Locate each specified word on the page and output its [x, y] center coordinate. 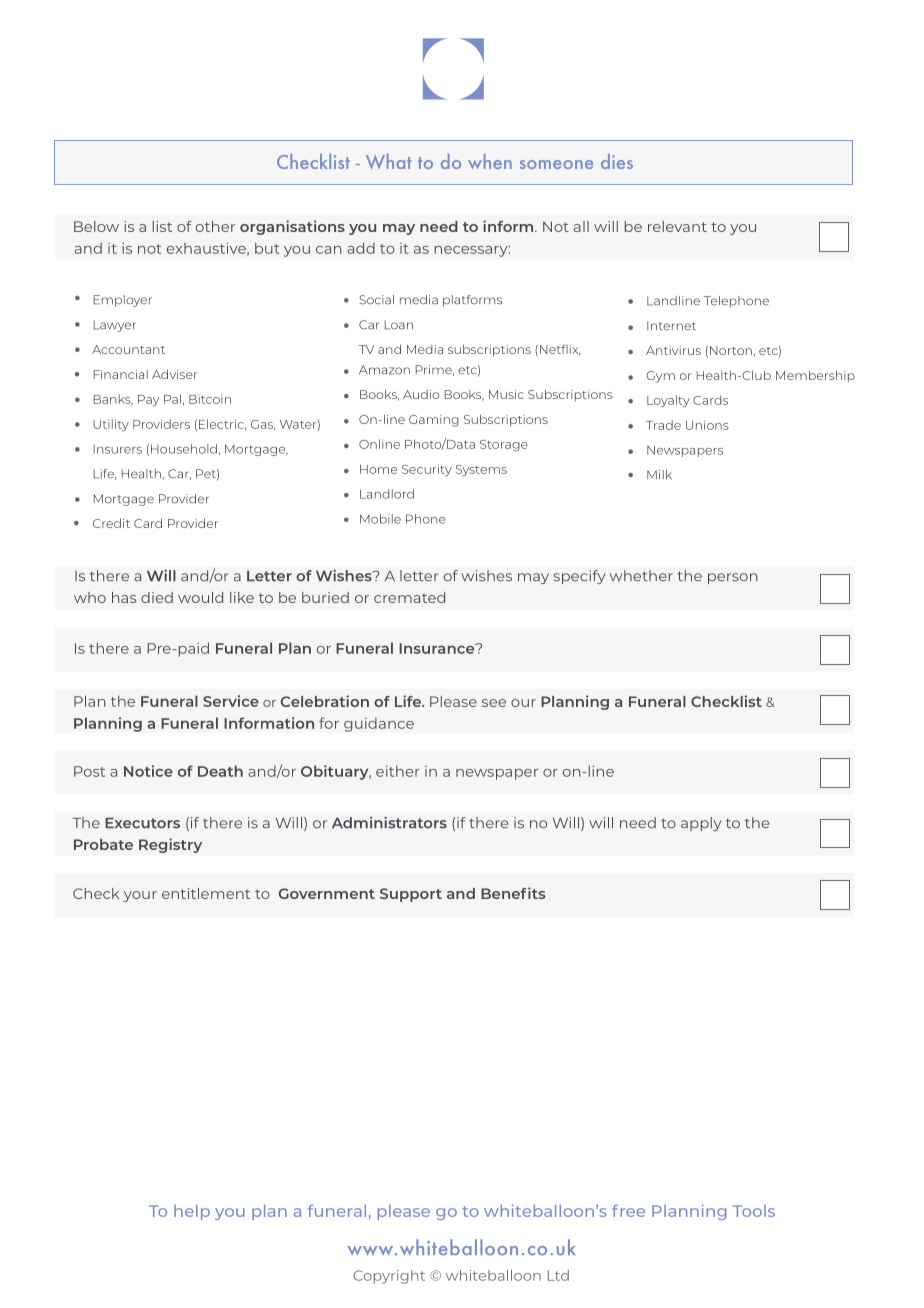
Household [184, 449]
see [494, 703]
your [140, 896]
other [215, 226]
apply [701, 824]
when [490, 161]
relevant [677, 226]
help [192, 1212]
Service [231, 701]
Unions [707, 425]
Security [427, 470]
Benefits [513, 893]
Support [411, 895]
